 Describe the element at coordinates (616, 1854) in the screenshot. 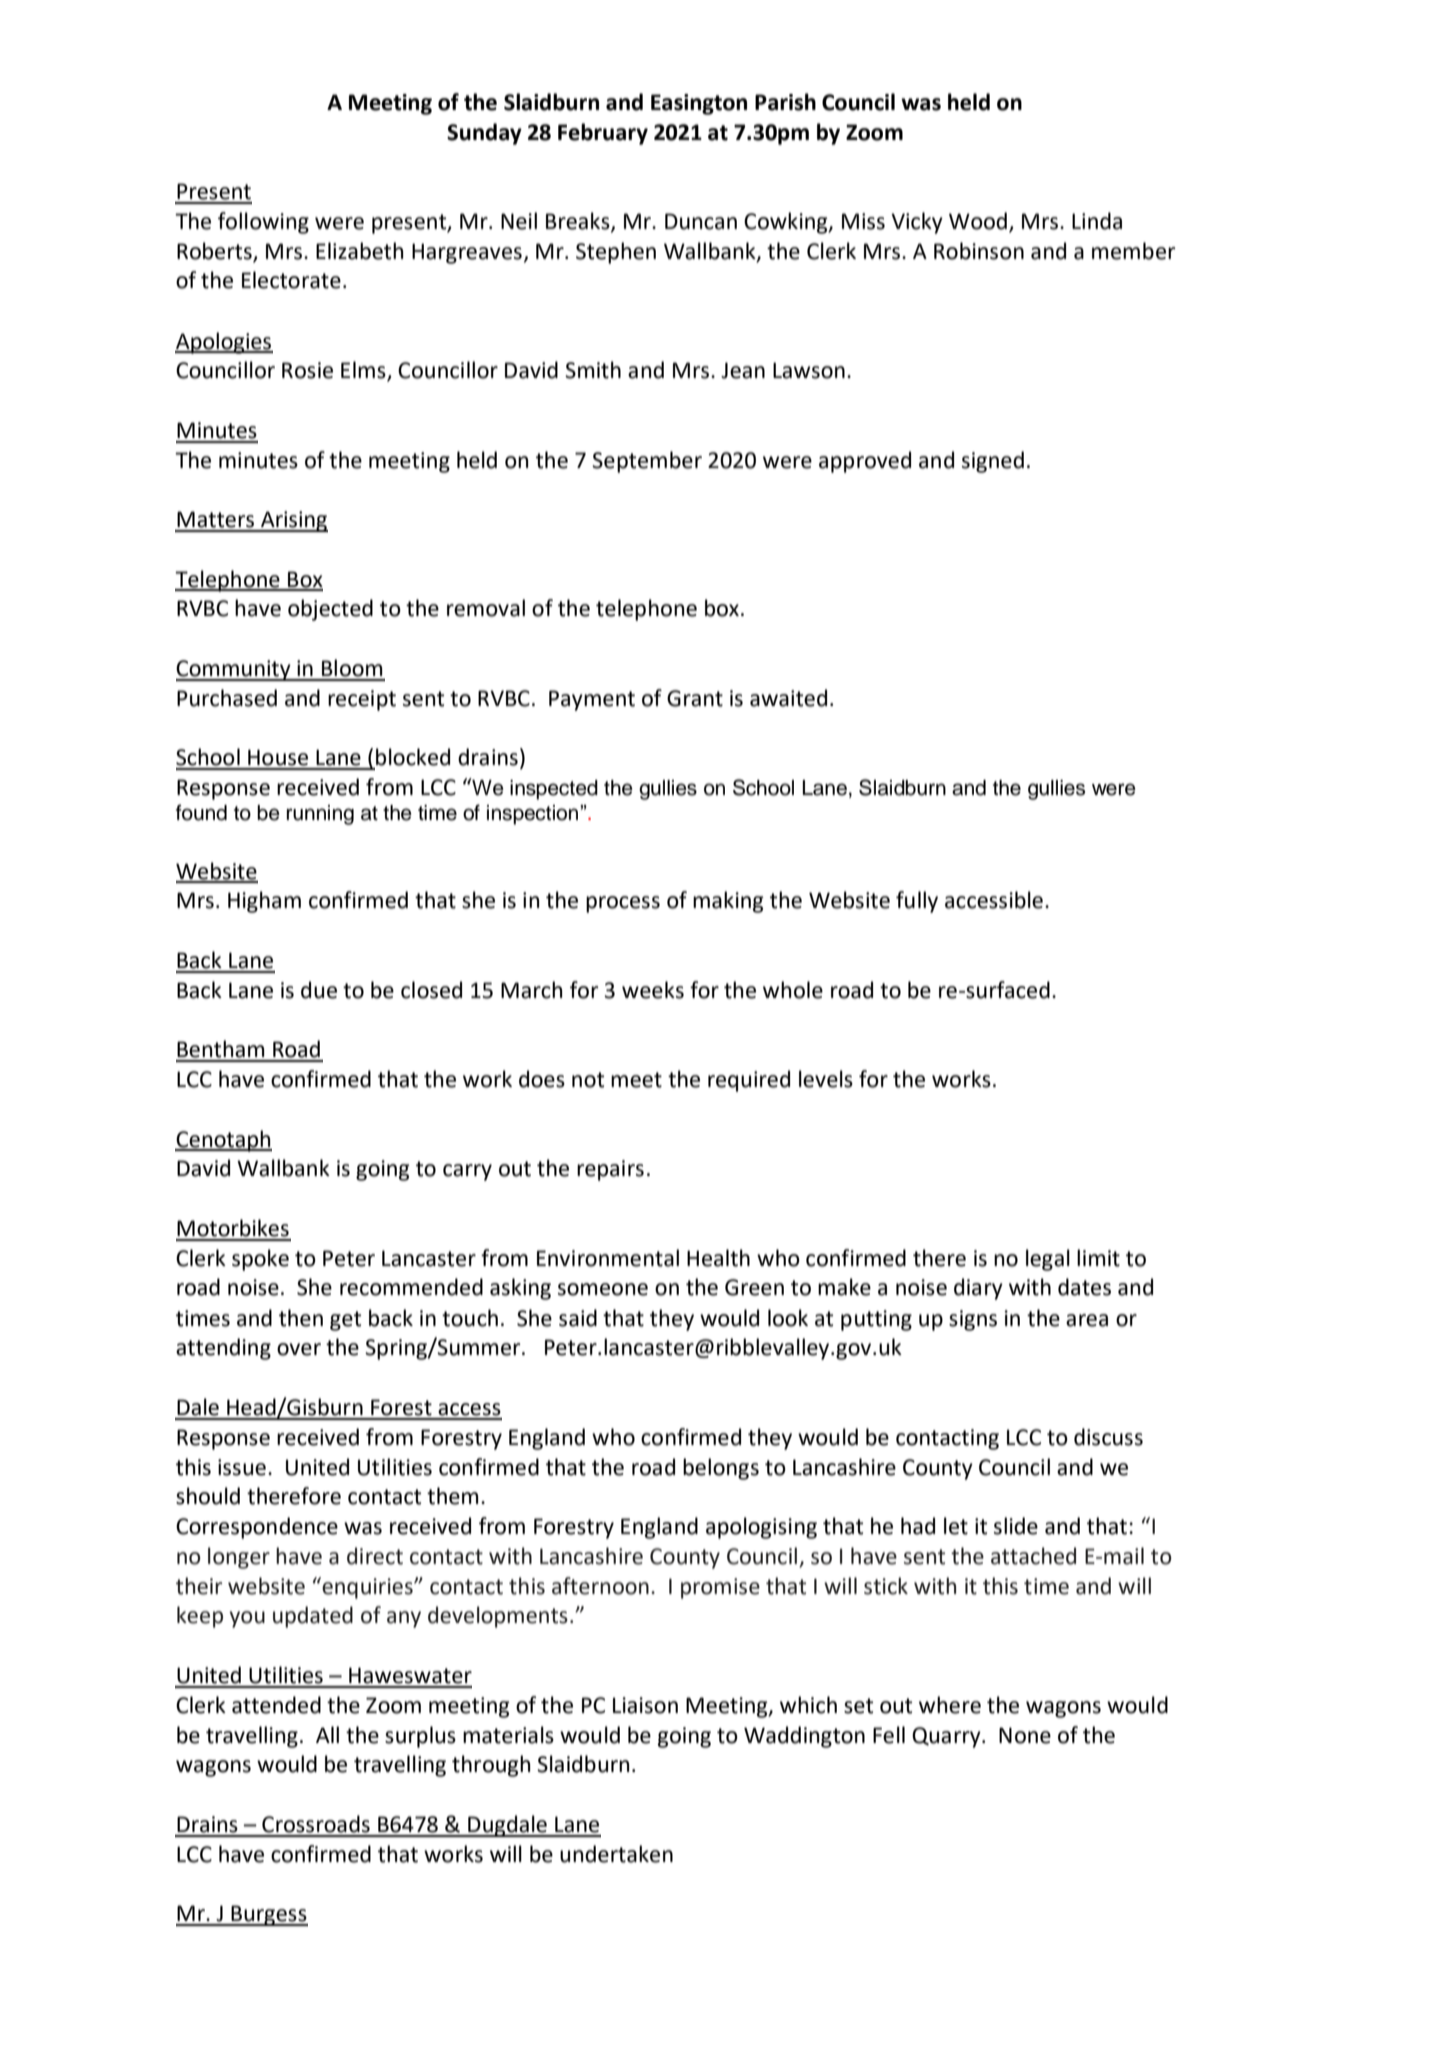

I see `undertaken` at that location.
